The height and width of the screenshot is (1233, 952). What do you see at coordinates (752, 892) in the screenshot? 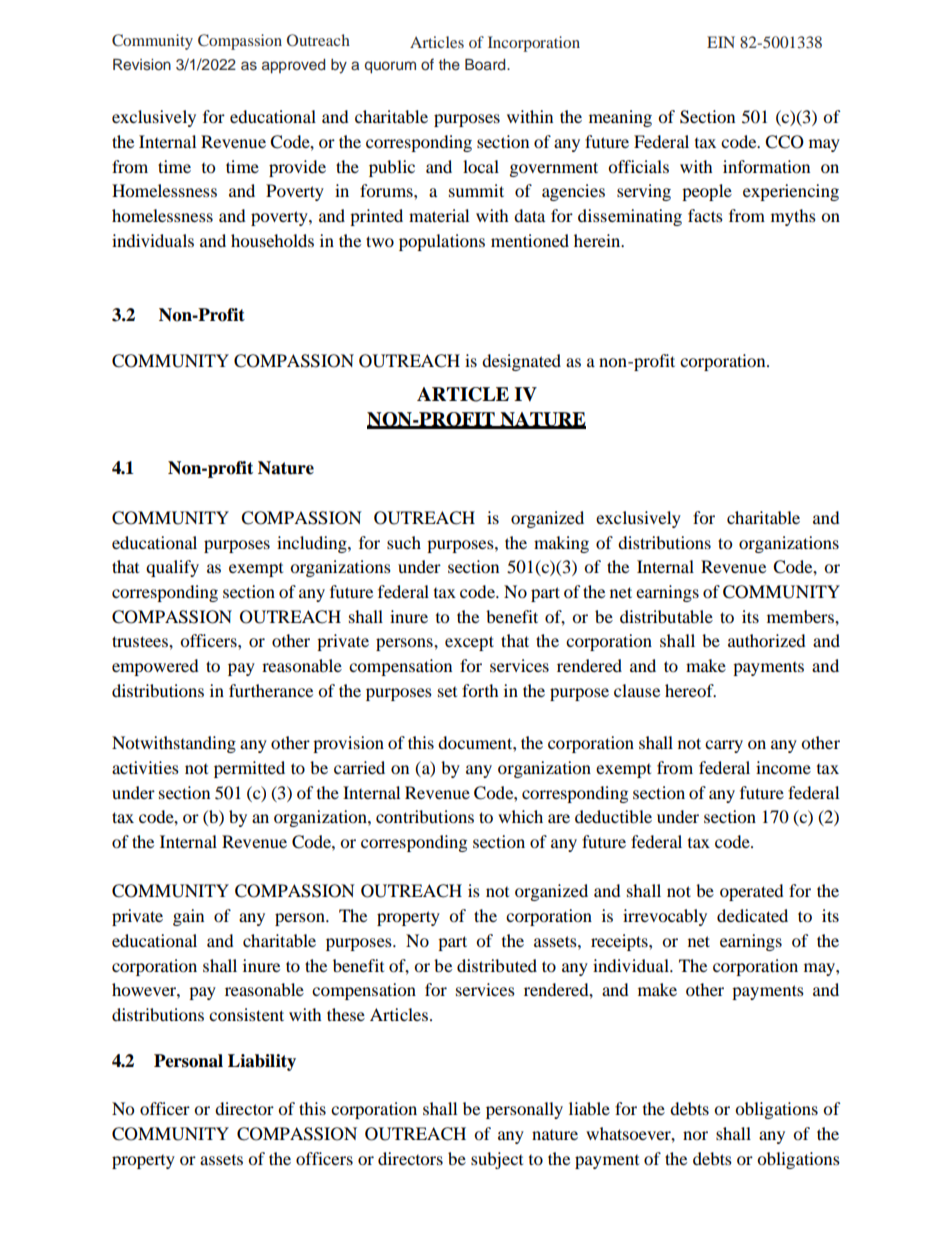
I see `operated` at bounding box center [752, 892].
